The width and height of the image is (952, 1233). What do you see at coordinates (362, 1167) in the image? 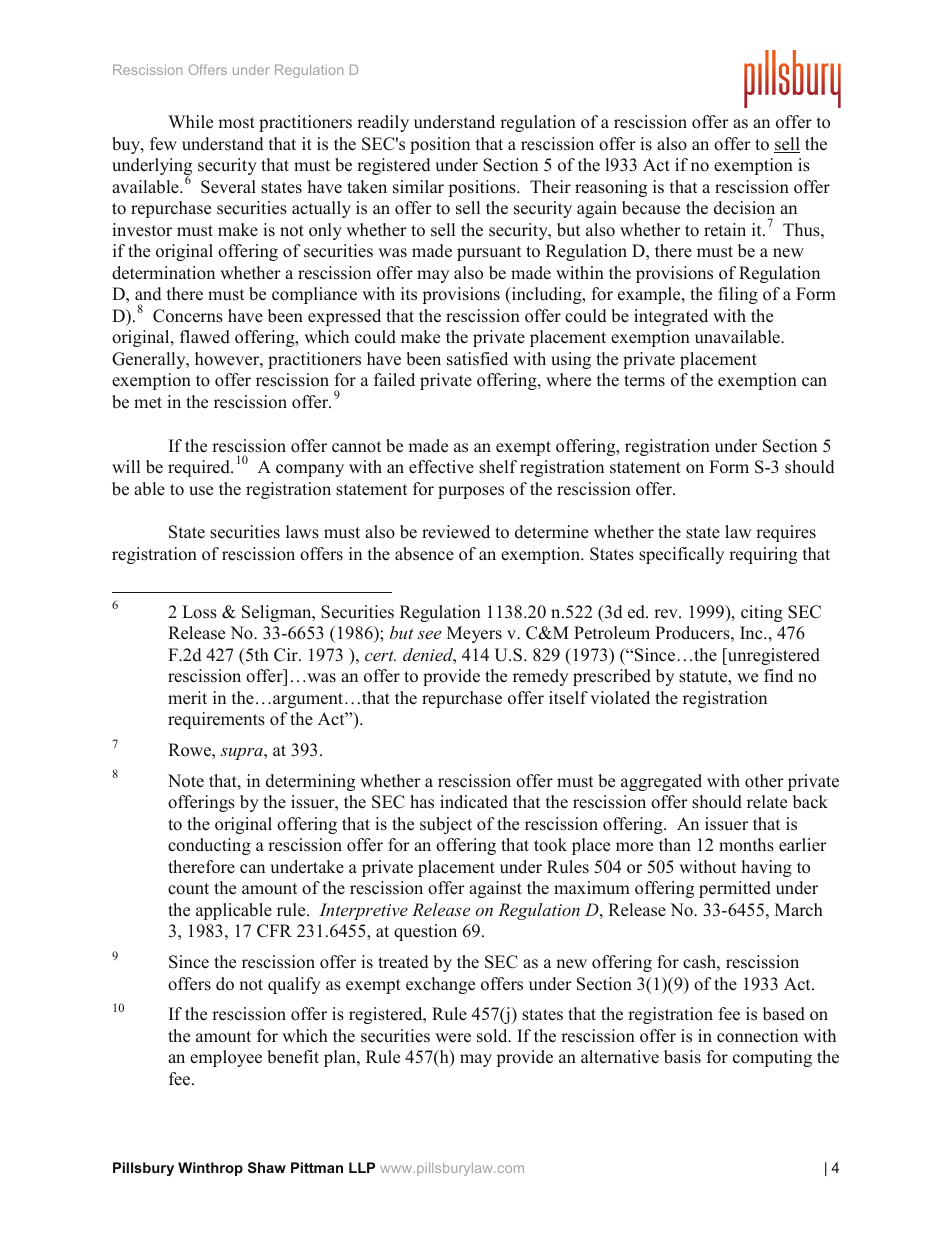
I see `LLP` at bounding box center [362, 1167].
